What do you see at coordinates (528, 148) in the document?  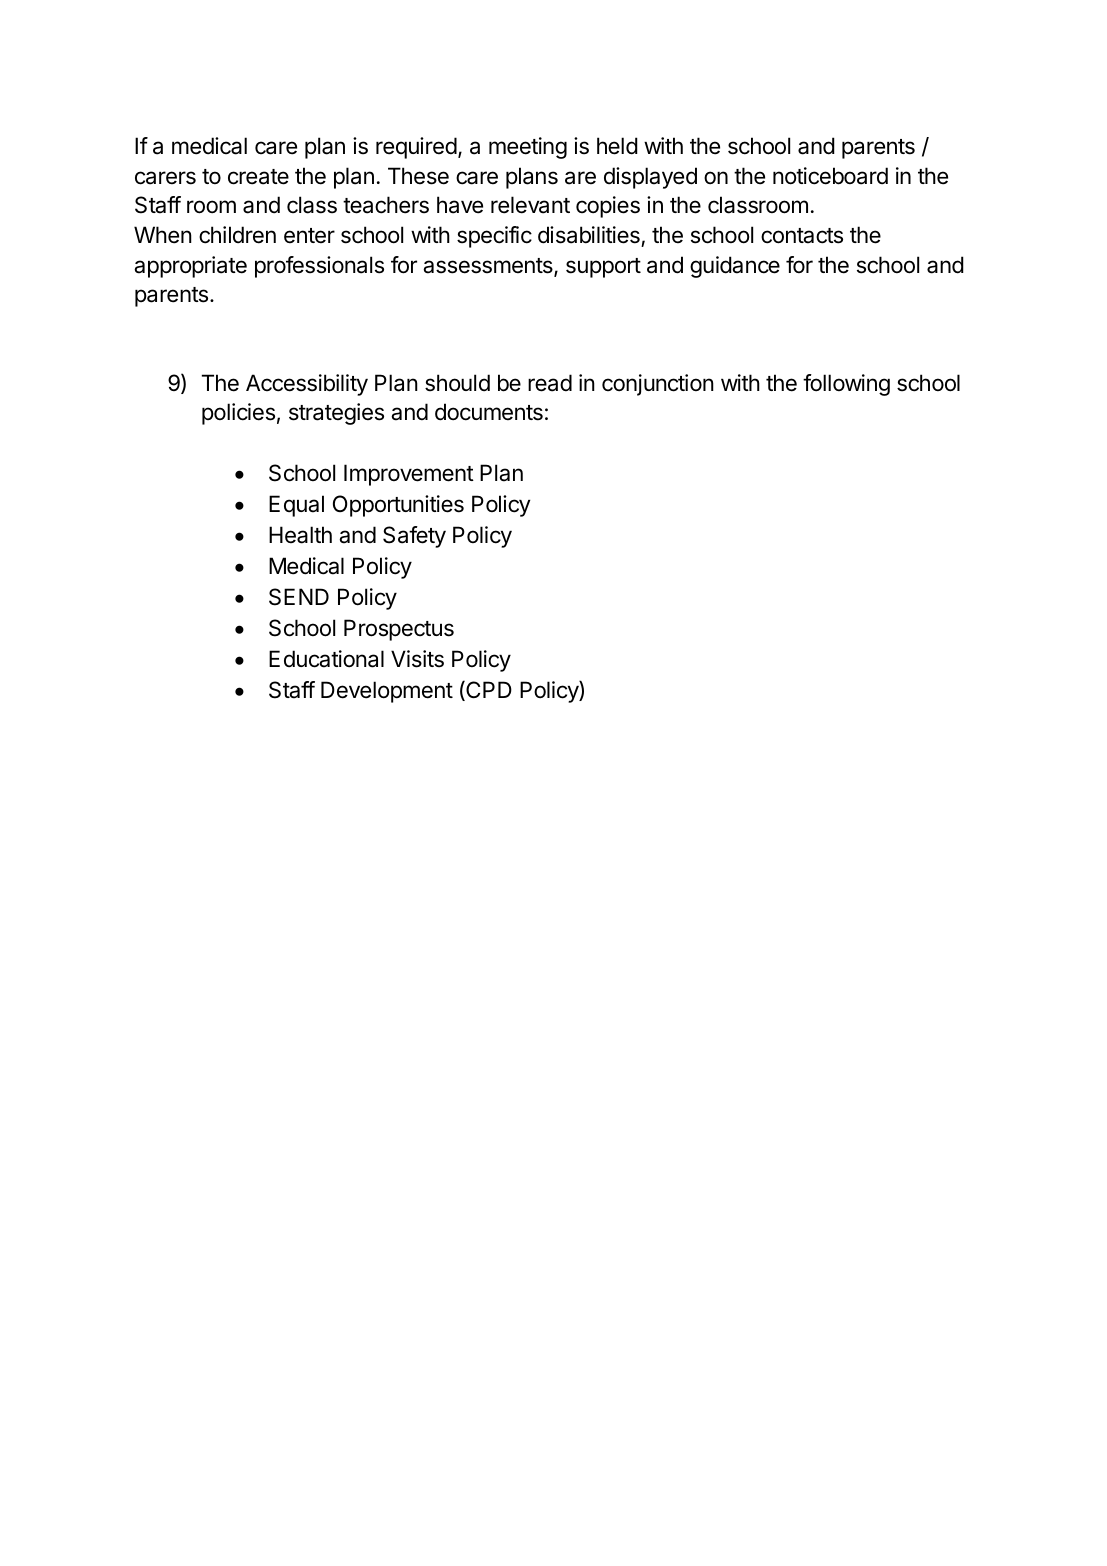 I see `meeting` at bounding box center [528, 148].
